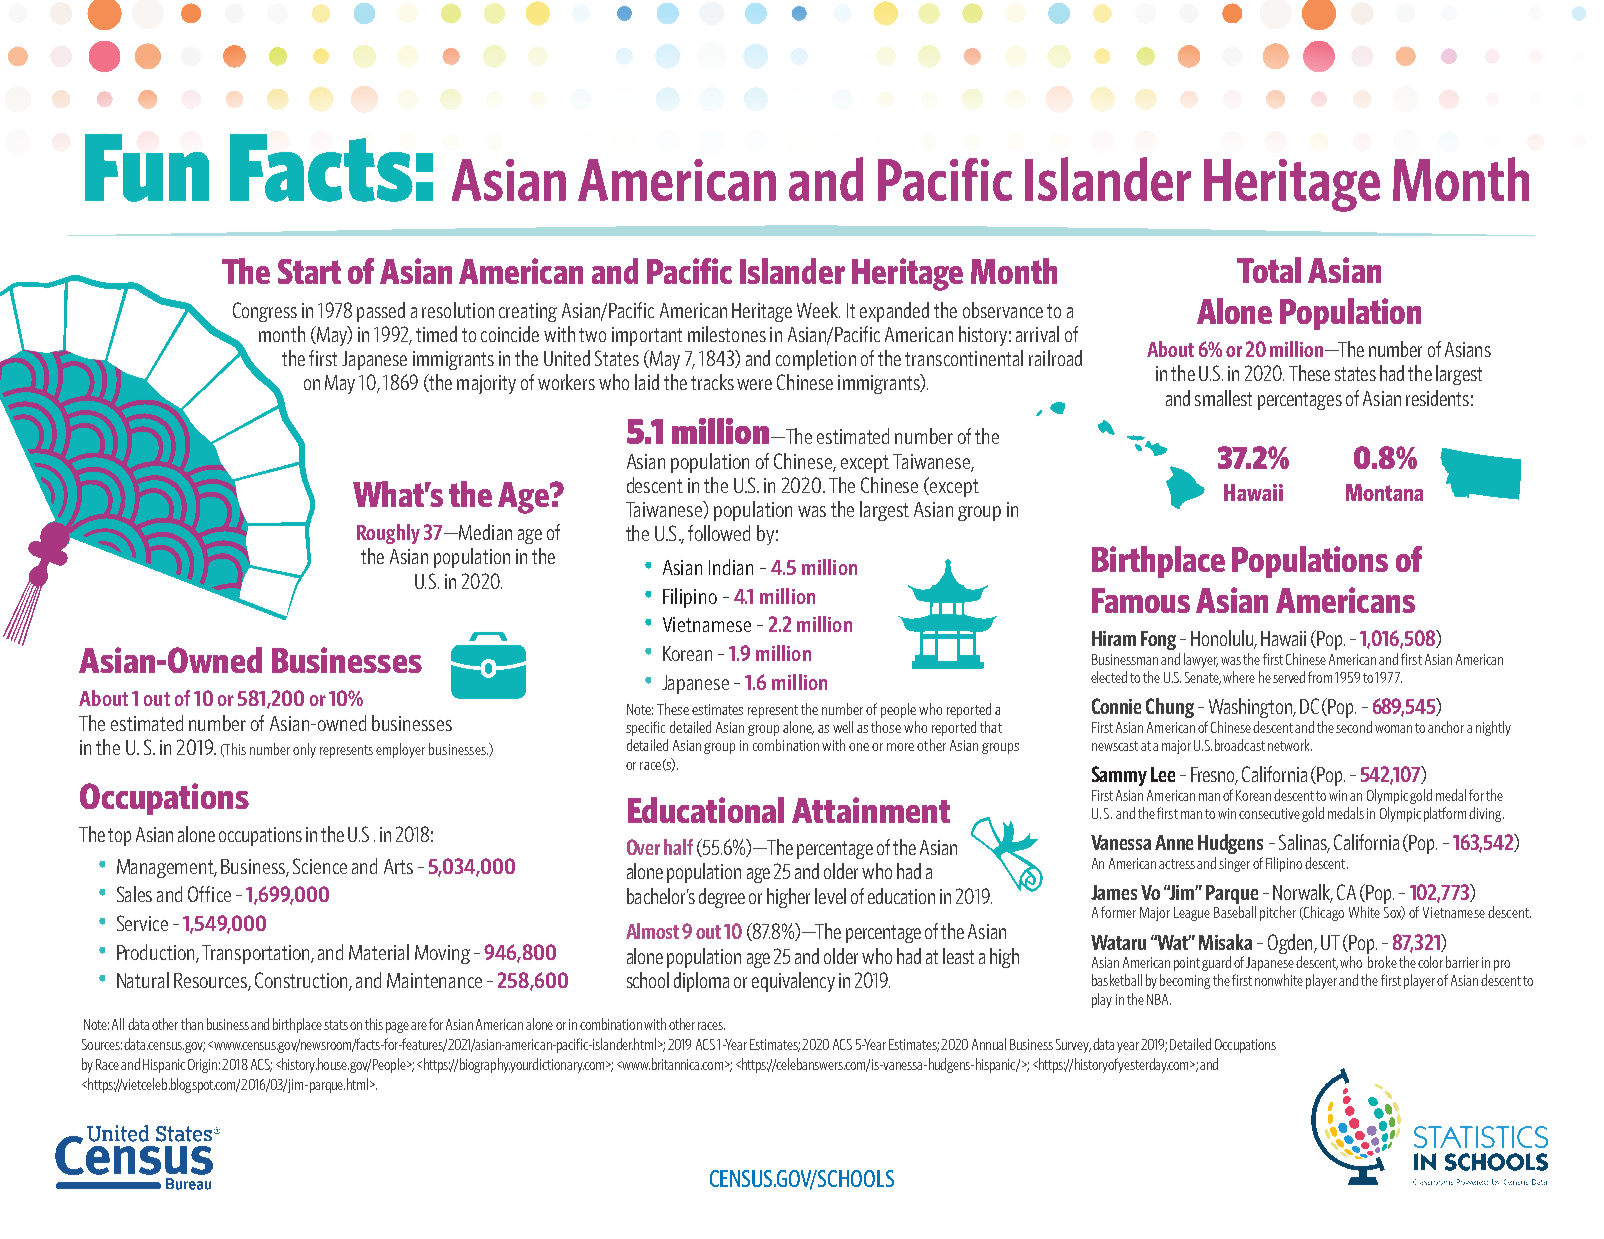 The width and height of the page is (1604, 1239). What do you see at coordinates (754, 384) in the page?
I see `were` at bounding box center [754, 384].
